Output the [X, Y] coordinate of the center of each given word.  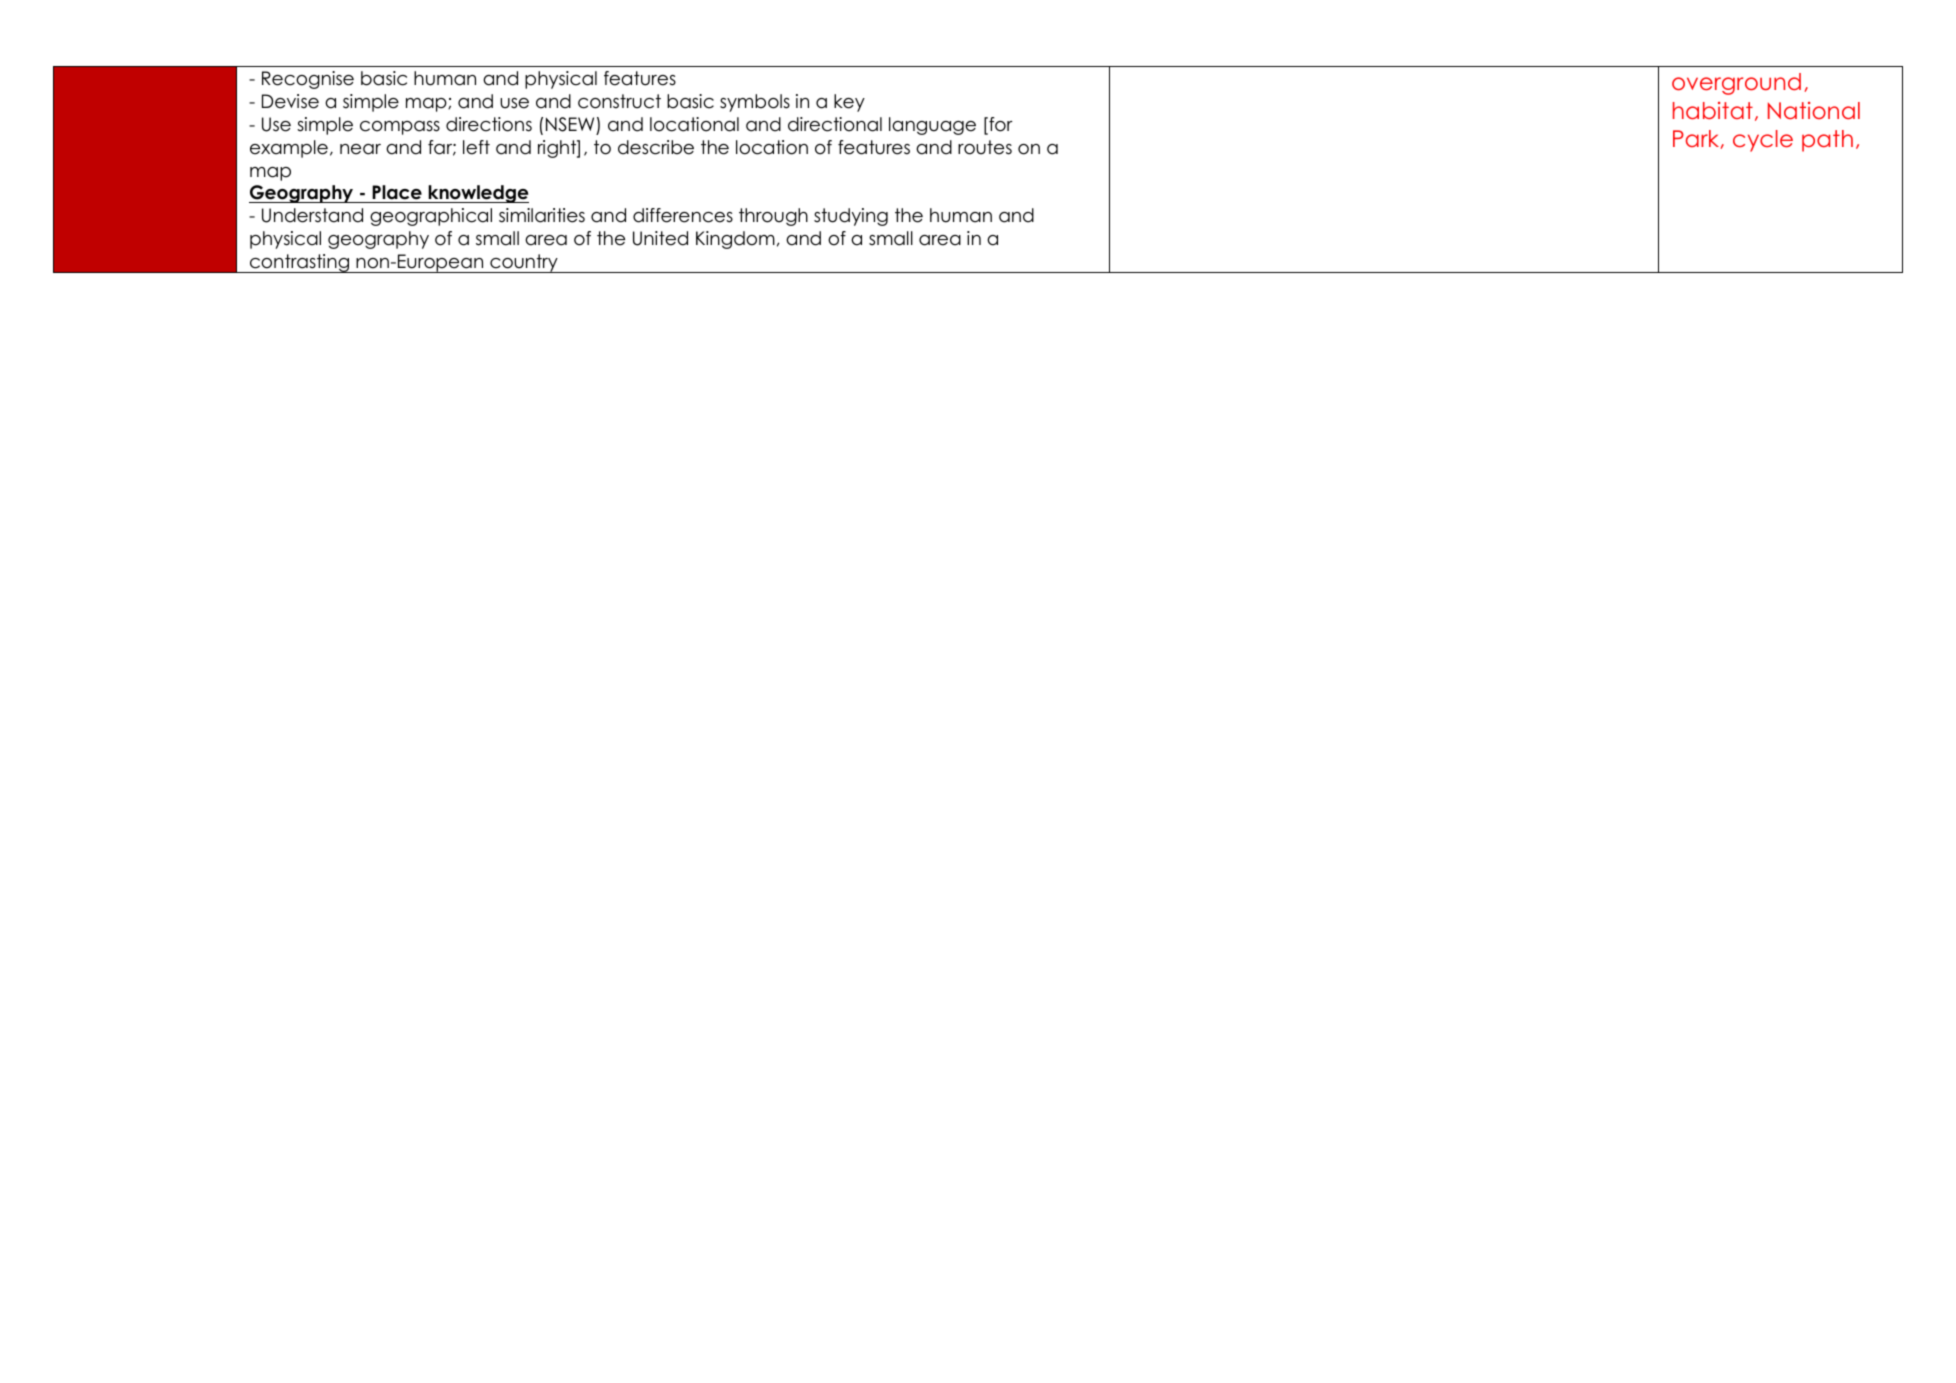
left [476, 147]
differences [683, 215]
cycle [1763, 141]
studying [851, 217]
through [773, 217]
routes [985, 147]
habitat [1713, 111]
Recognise [308, 80]
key [849, 103]
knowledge [477, 194]
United [660, 238]
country [524, 263]
